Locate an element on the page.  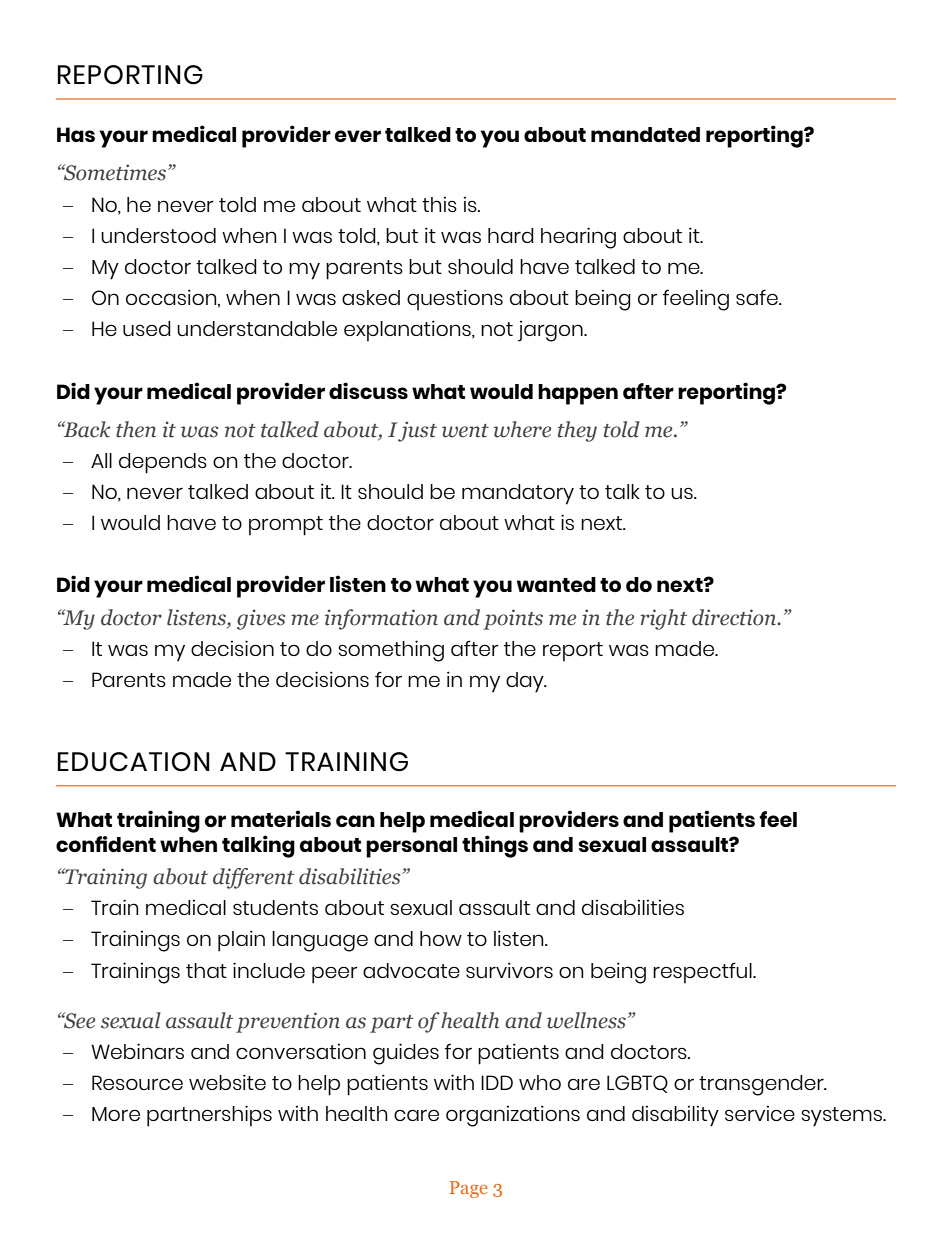
respectful is located at coordinates (703, 972).
